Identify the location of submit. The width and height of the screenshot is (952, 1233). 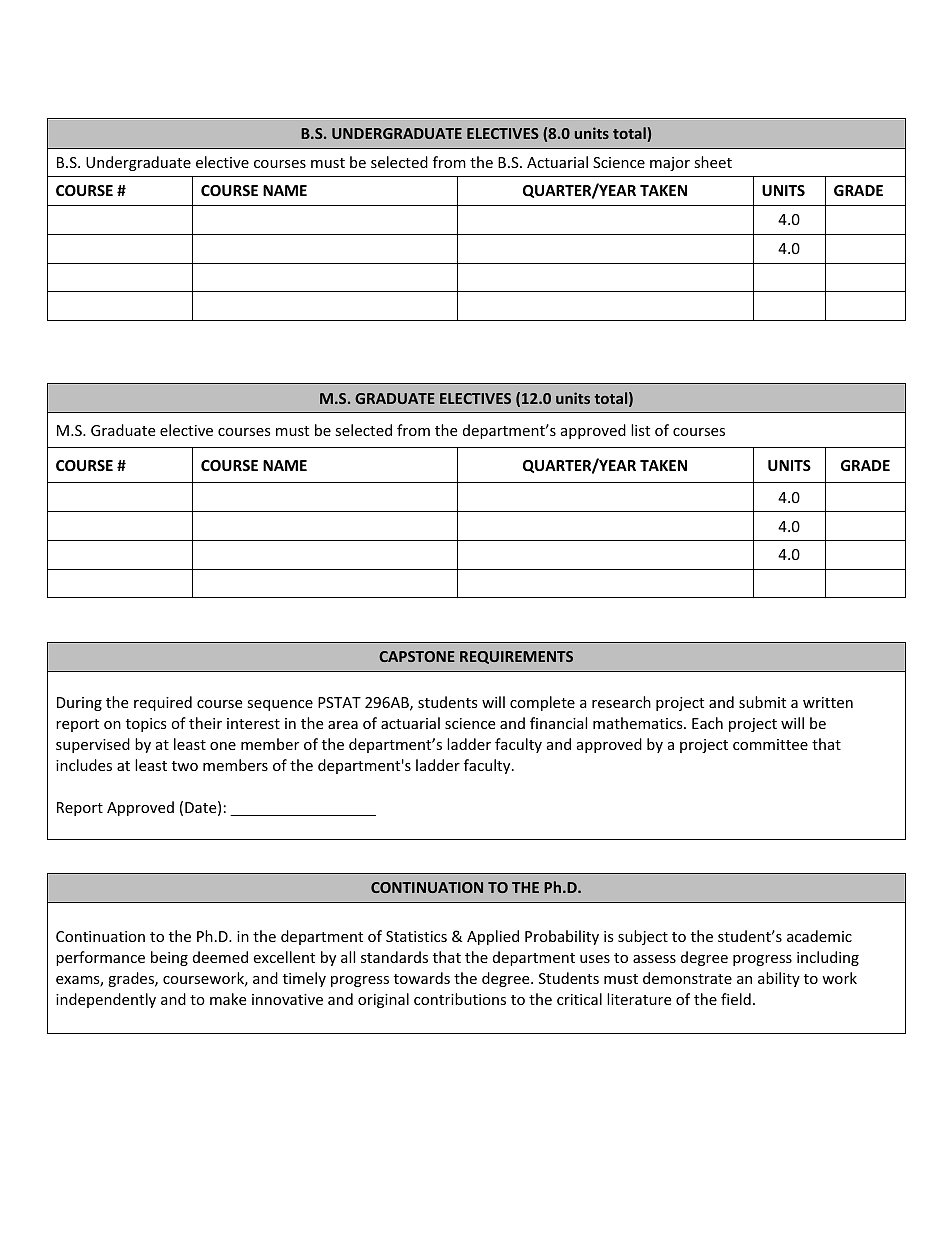
(762, 702).
